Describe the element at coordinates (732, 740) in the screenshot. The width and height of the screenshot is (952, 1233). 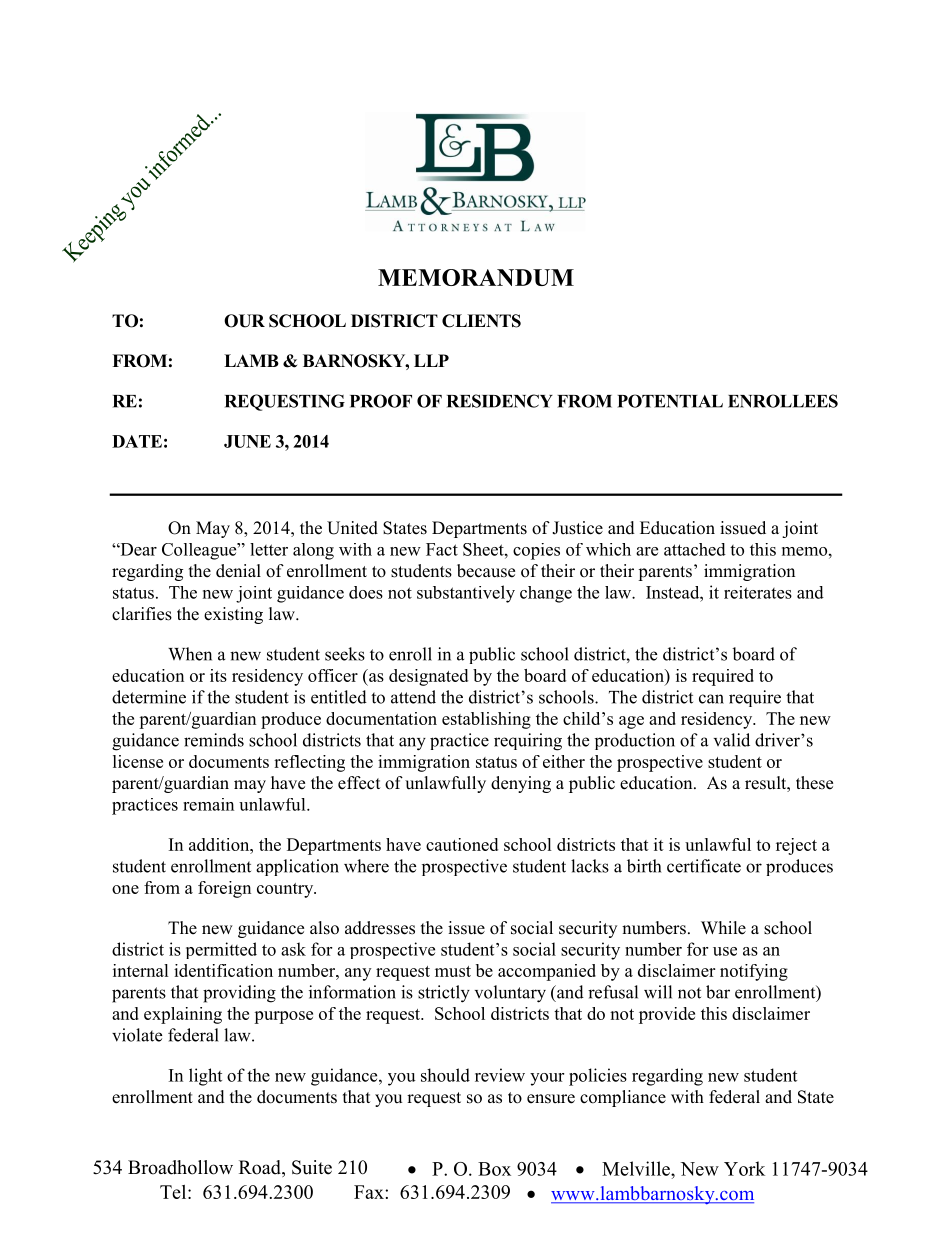
I see `valid` at that location.
